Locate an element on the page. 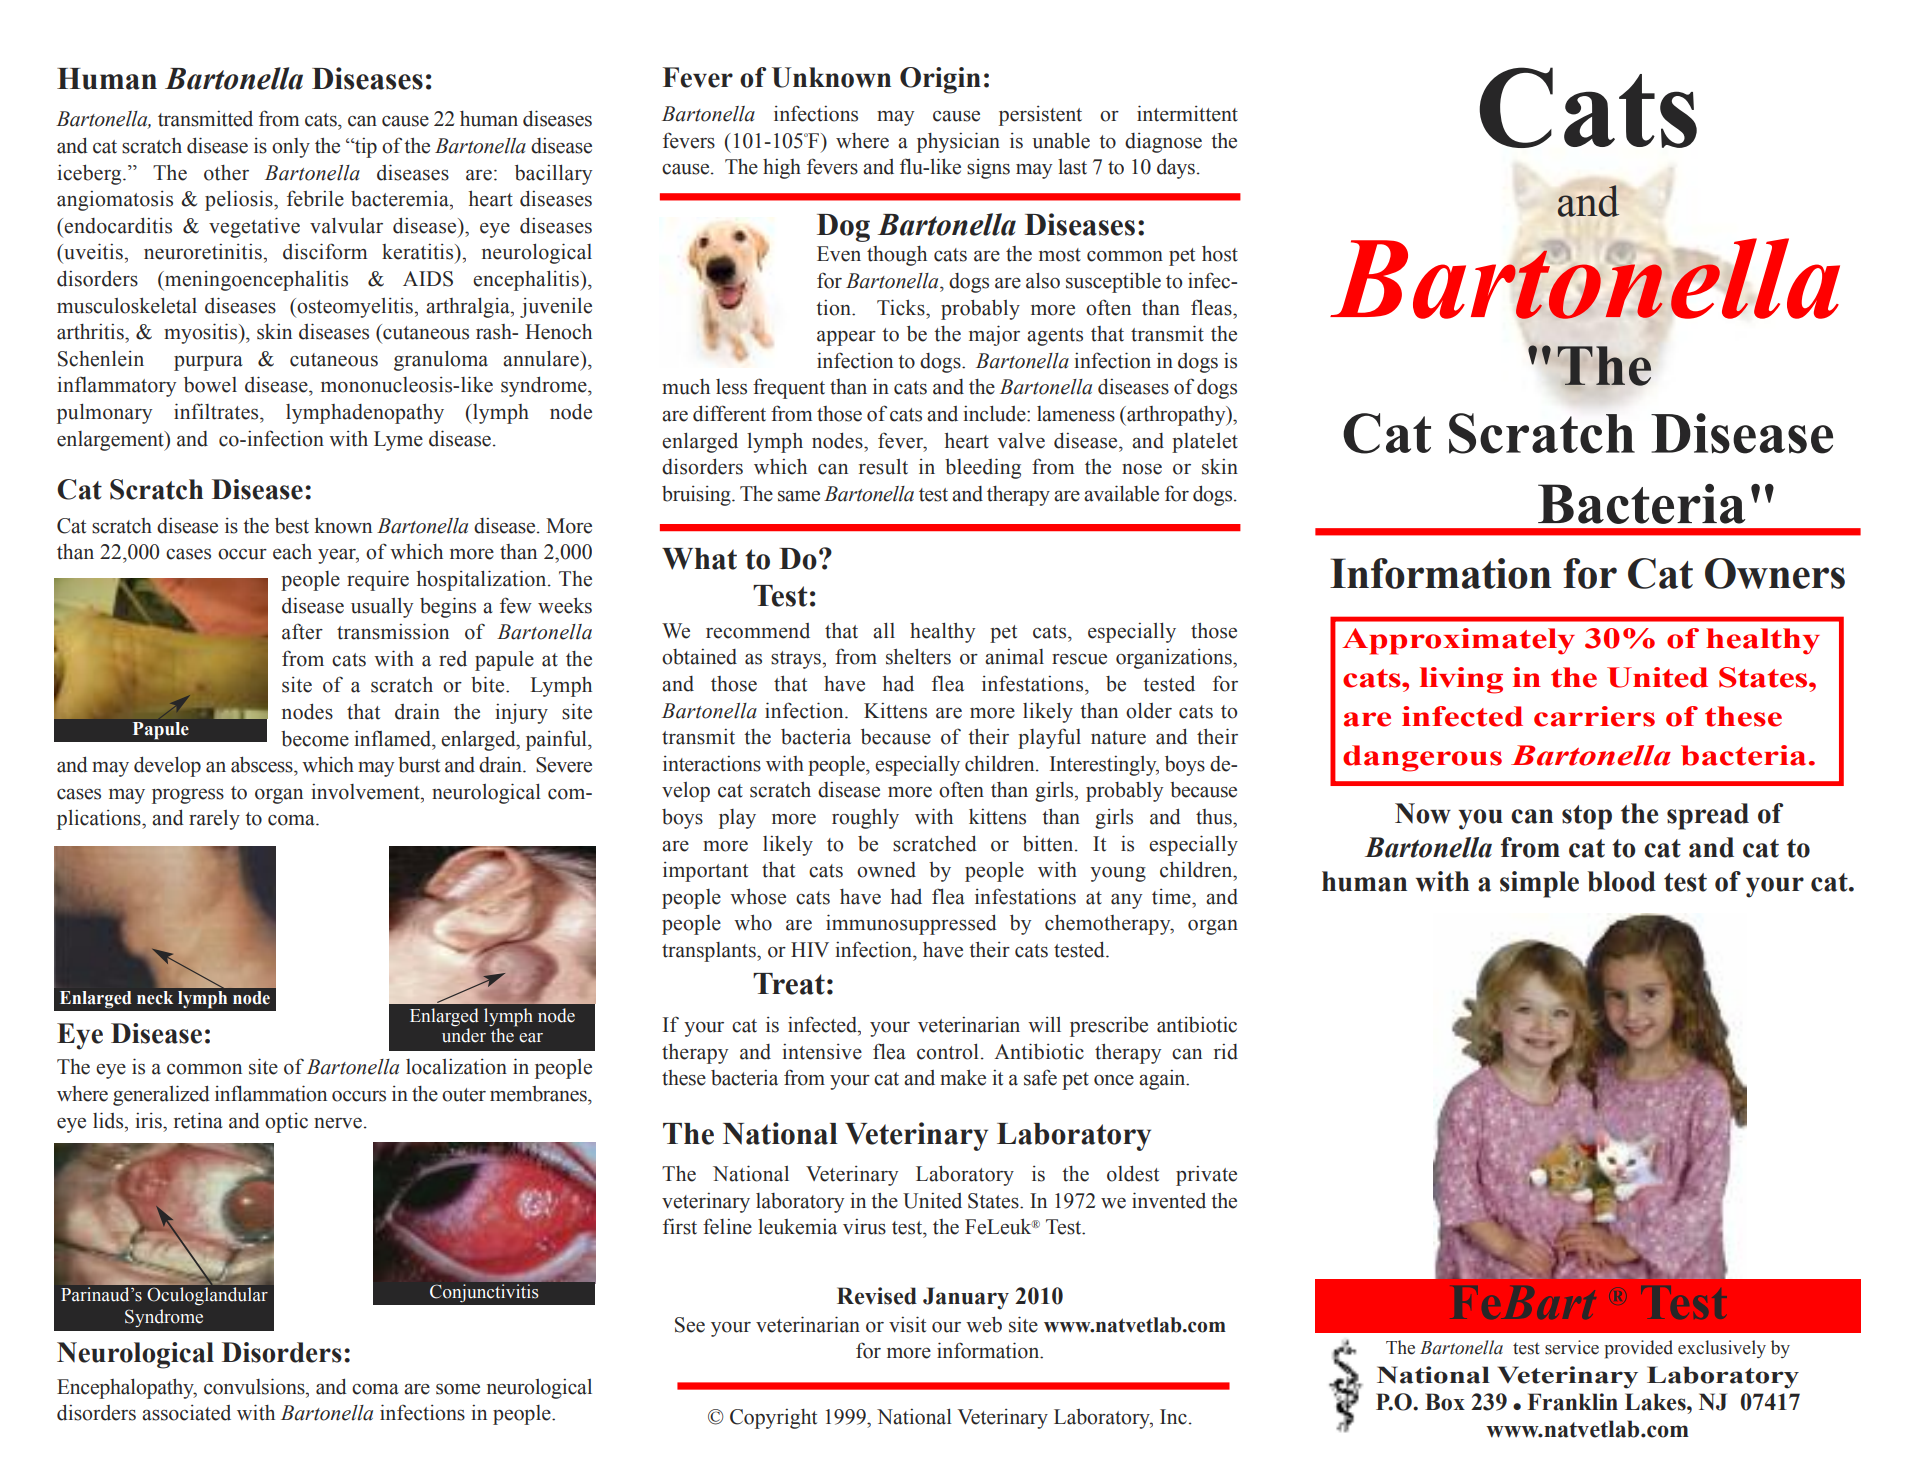 The image size is (1915, 1480). rid is located at coordinates (1226, 1052).
